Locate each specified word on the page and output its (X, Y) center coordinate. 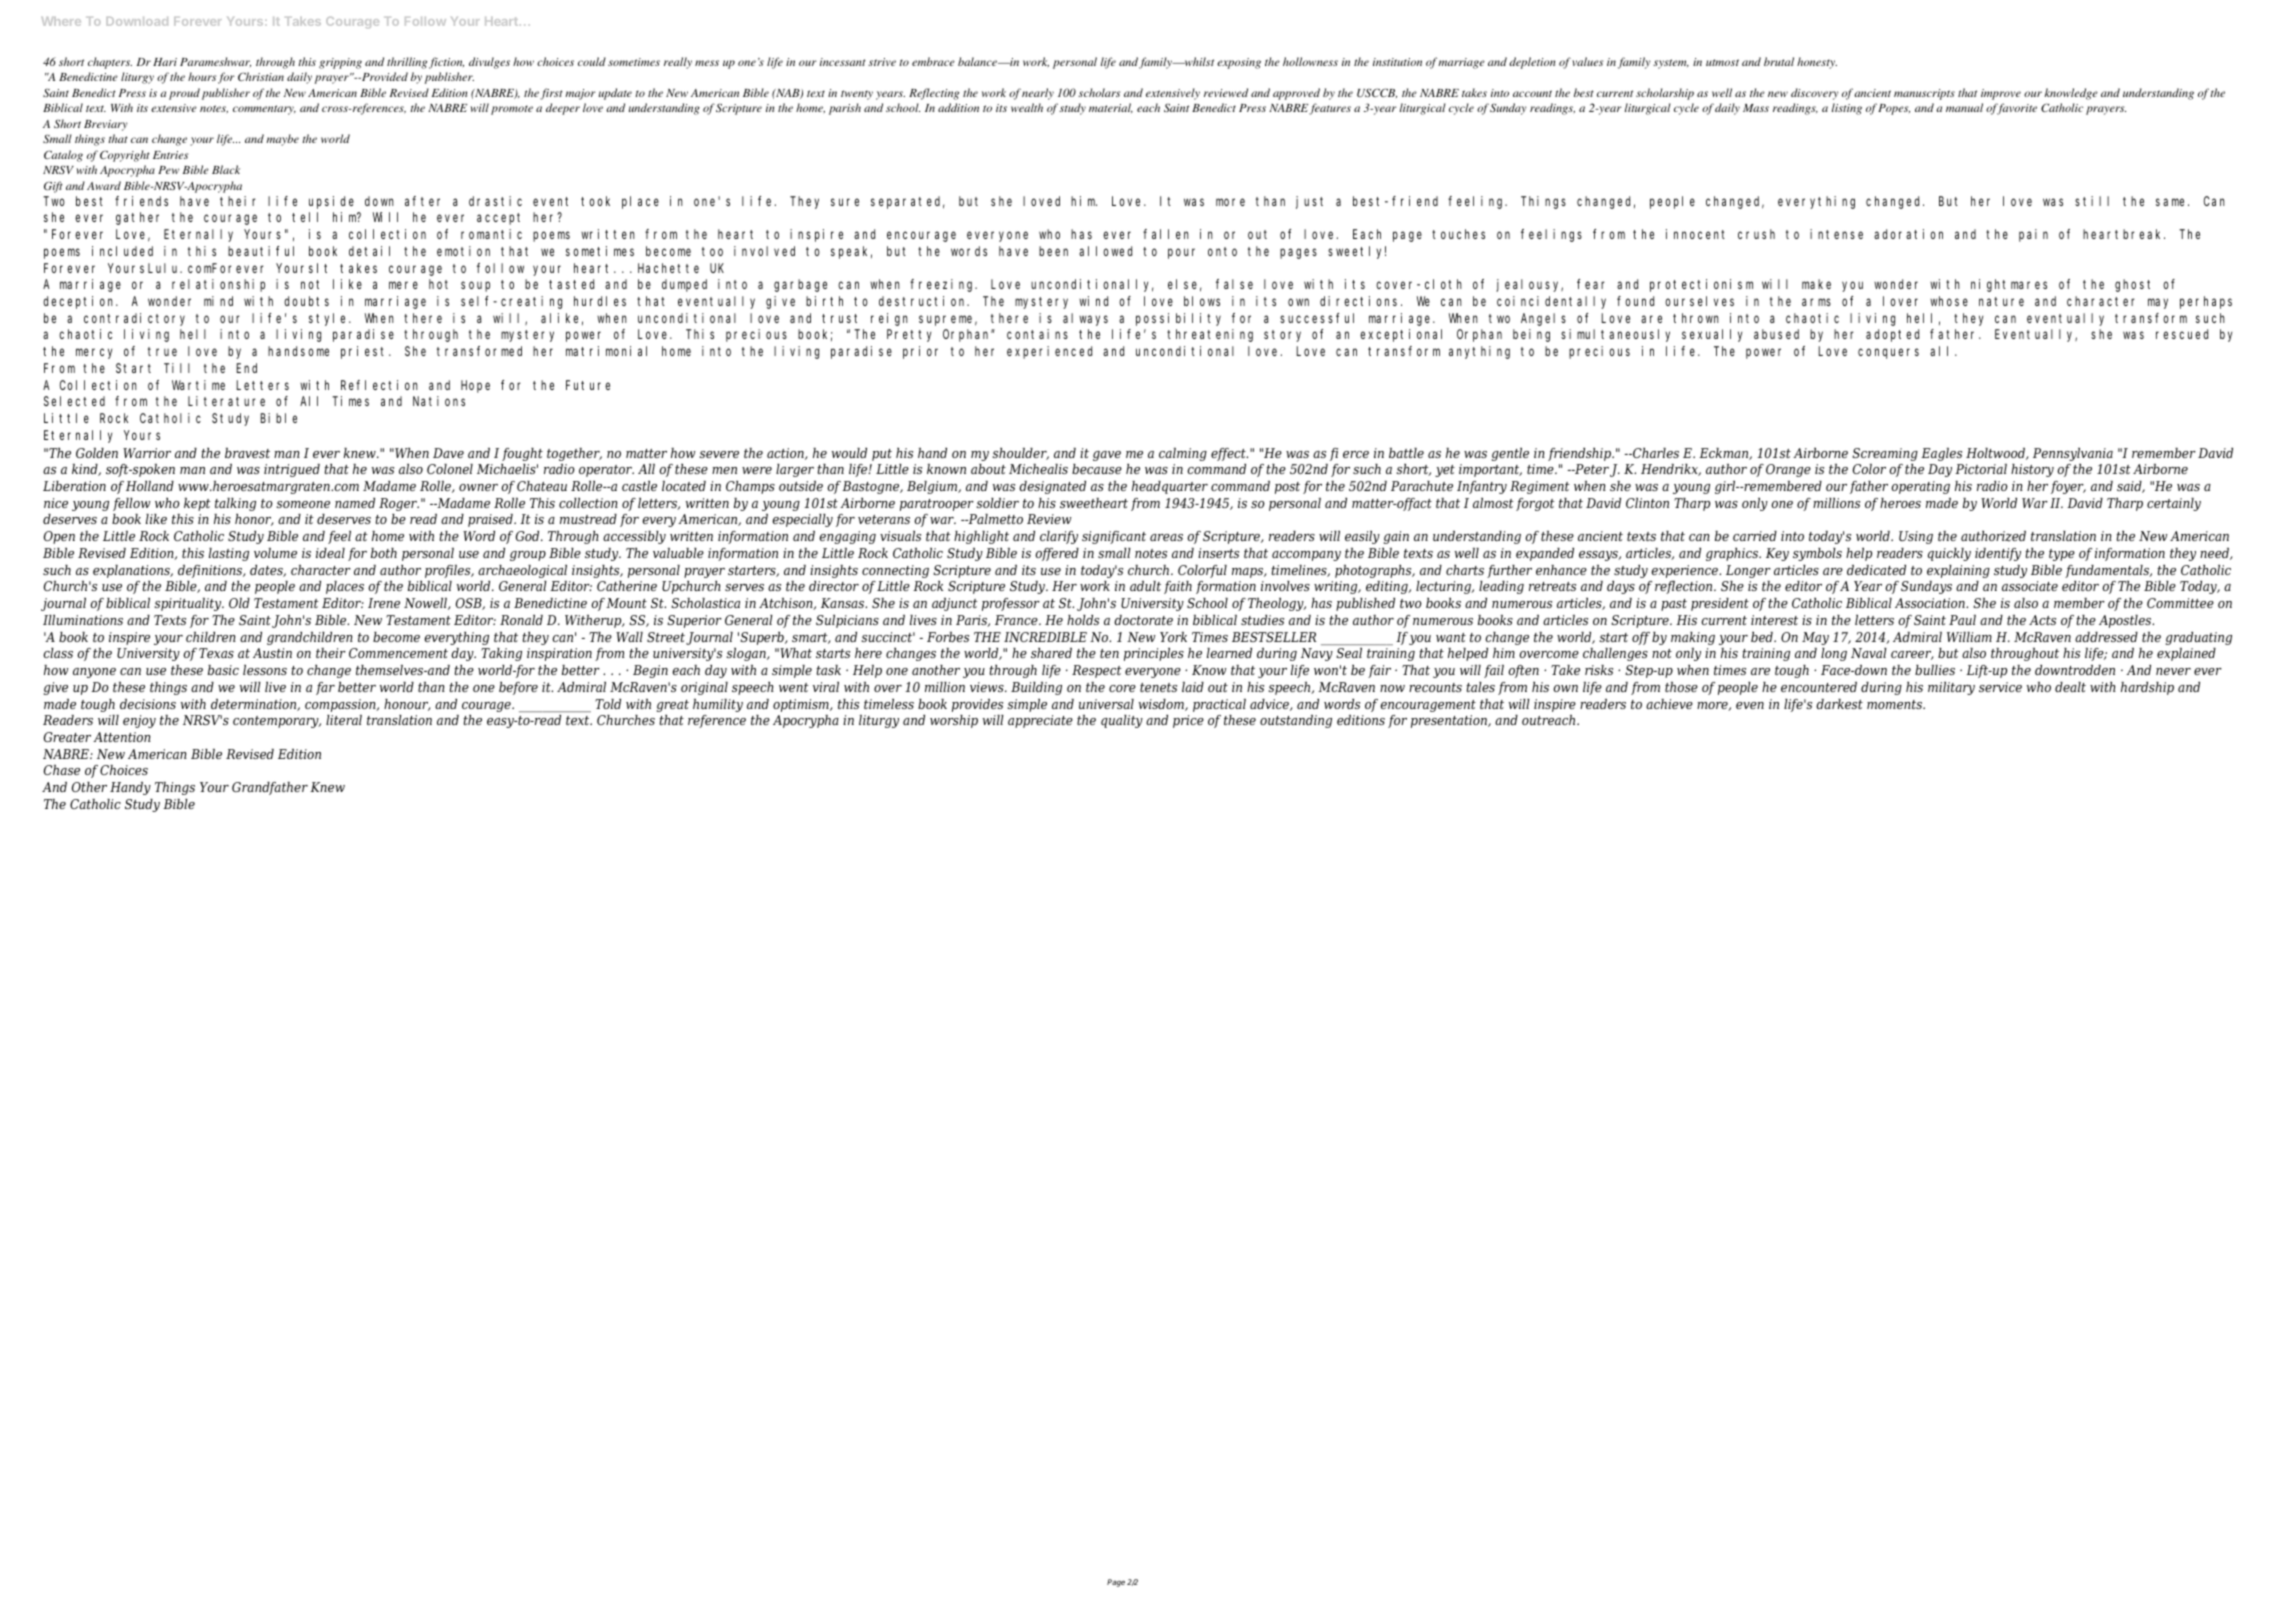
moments (1896, 704)
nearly (1038, 94)
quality (1122, 721)
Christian (261, 76)
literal (344, 720)
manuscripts (1924, 94)
